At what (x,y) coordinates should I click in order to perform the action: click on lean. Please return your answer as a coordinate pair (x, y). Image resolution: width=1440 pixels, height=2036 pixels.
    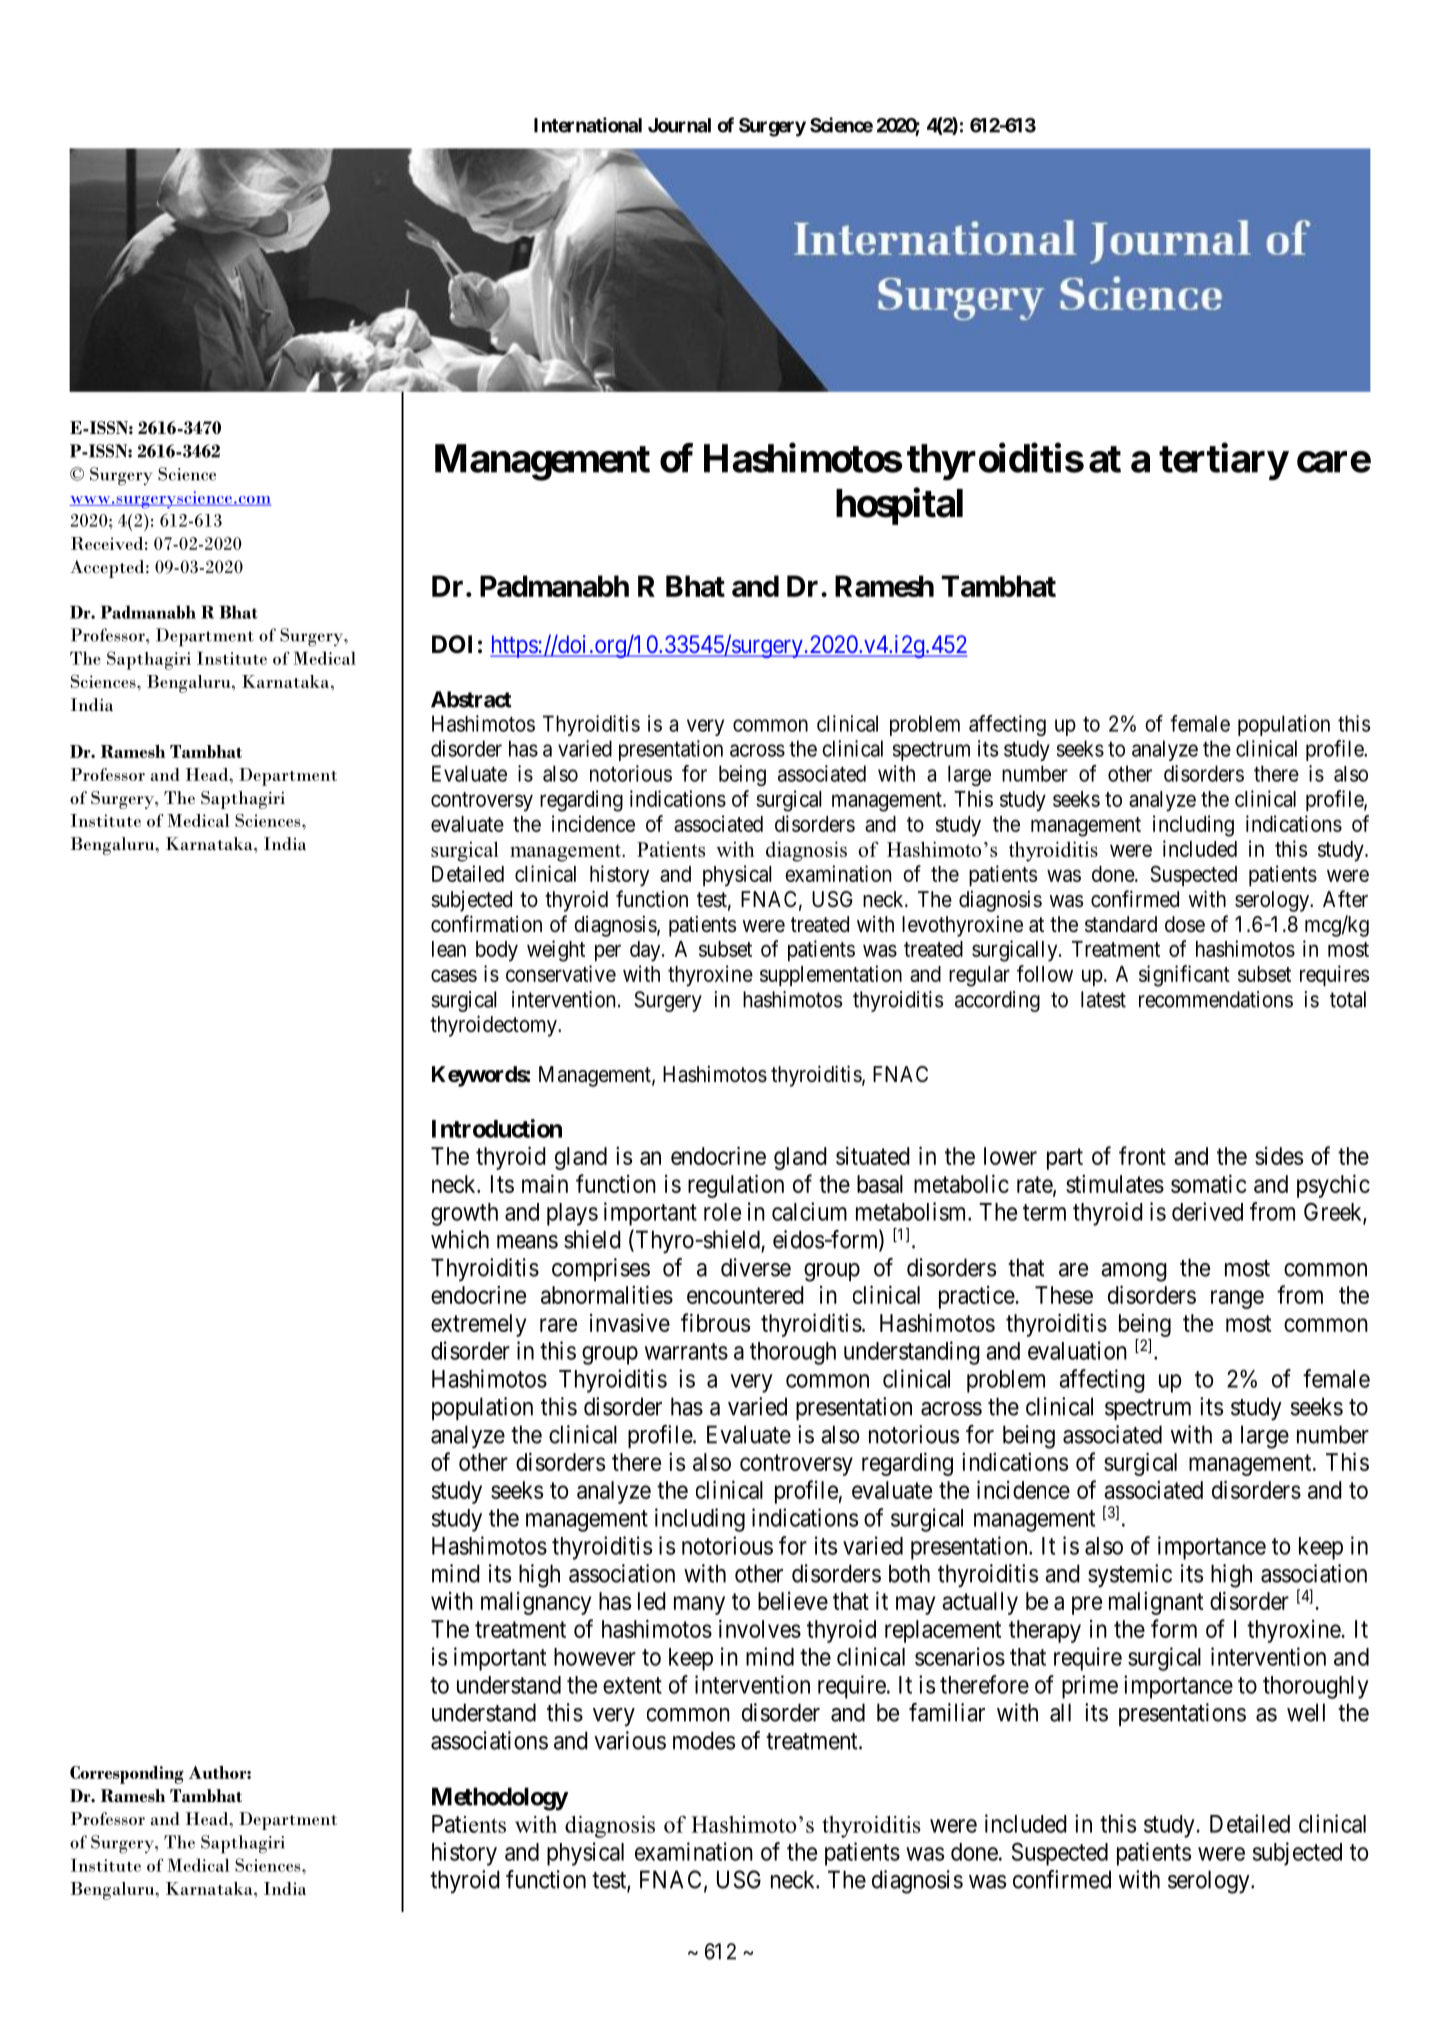
    Looking at the image, I should click on (449, 949).
